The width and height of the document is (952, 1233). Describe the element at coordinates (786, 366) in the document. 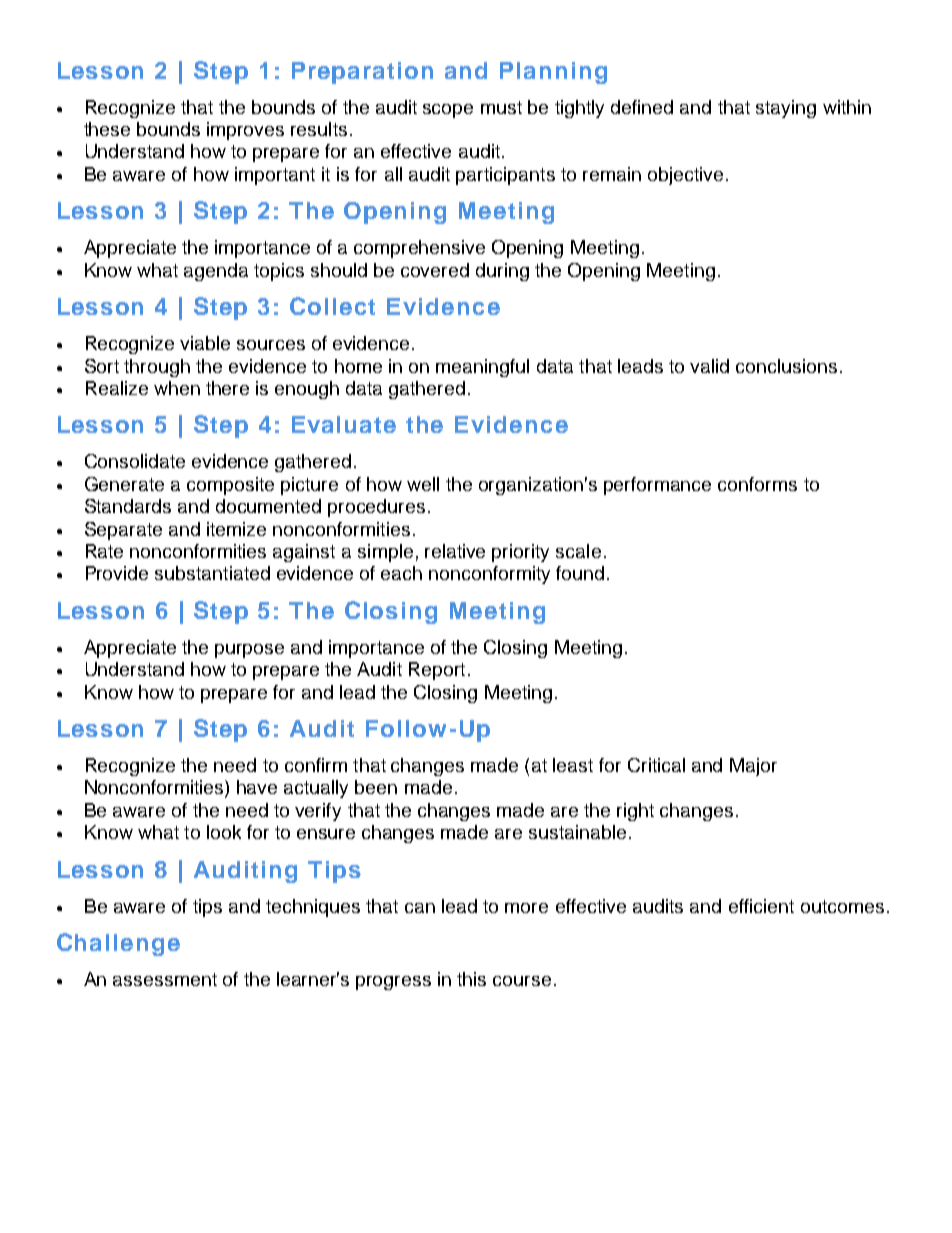

I see `conclusions` at that location.
